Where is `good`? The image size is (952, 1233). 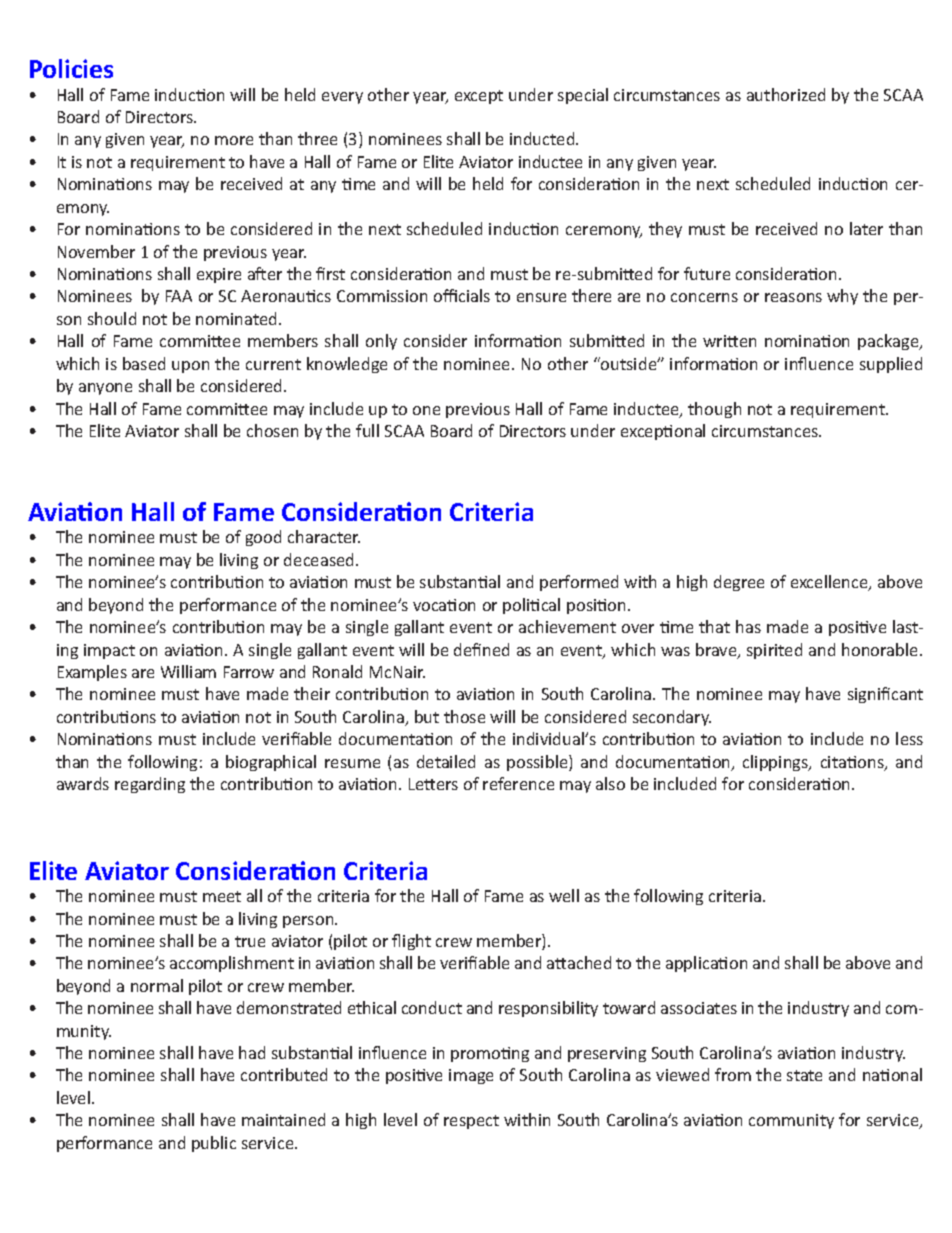
good is located at coordinates (263, 538).
